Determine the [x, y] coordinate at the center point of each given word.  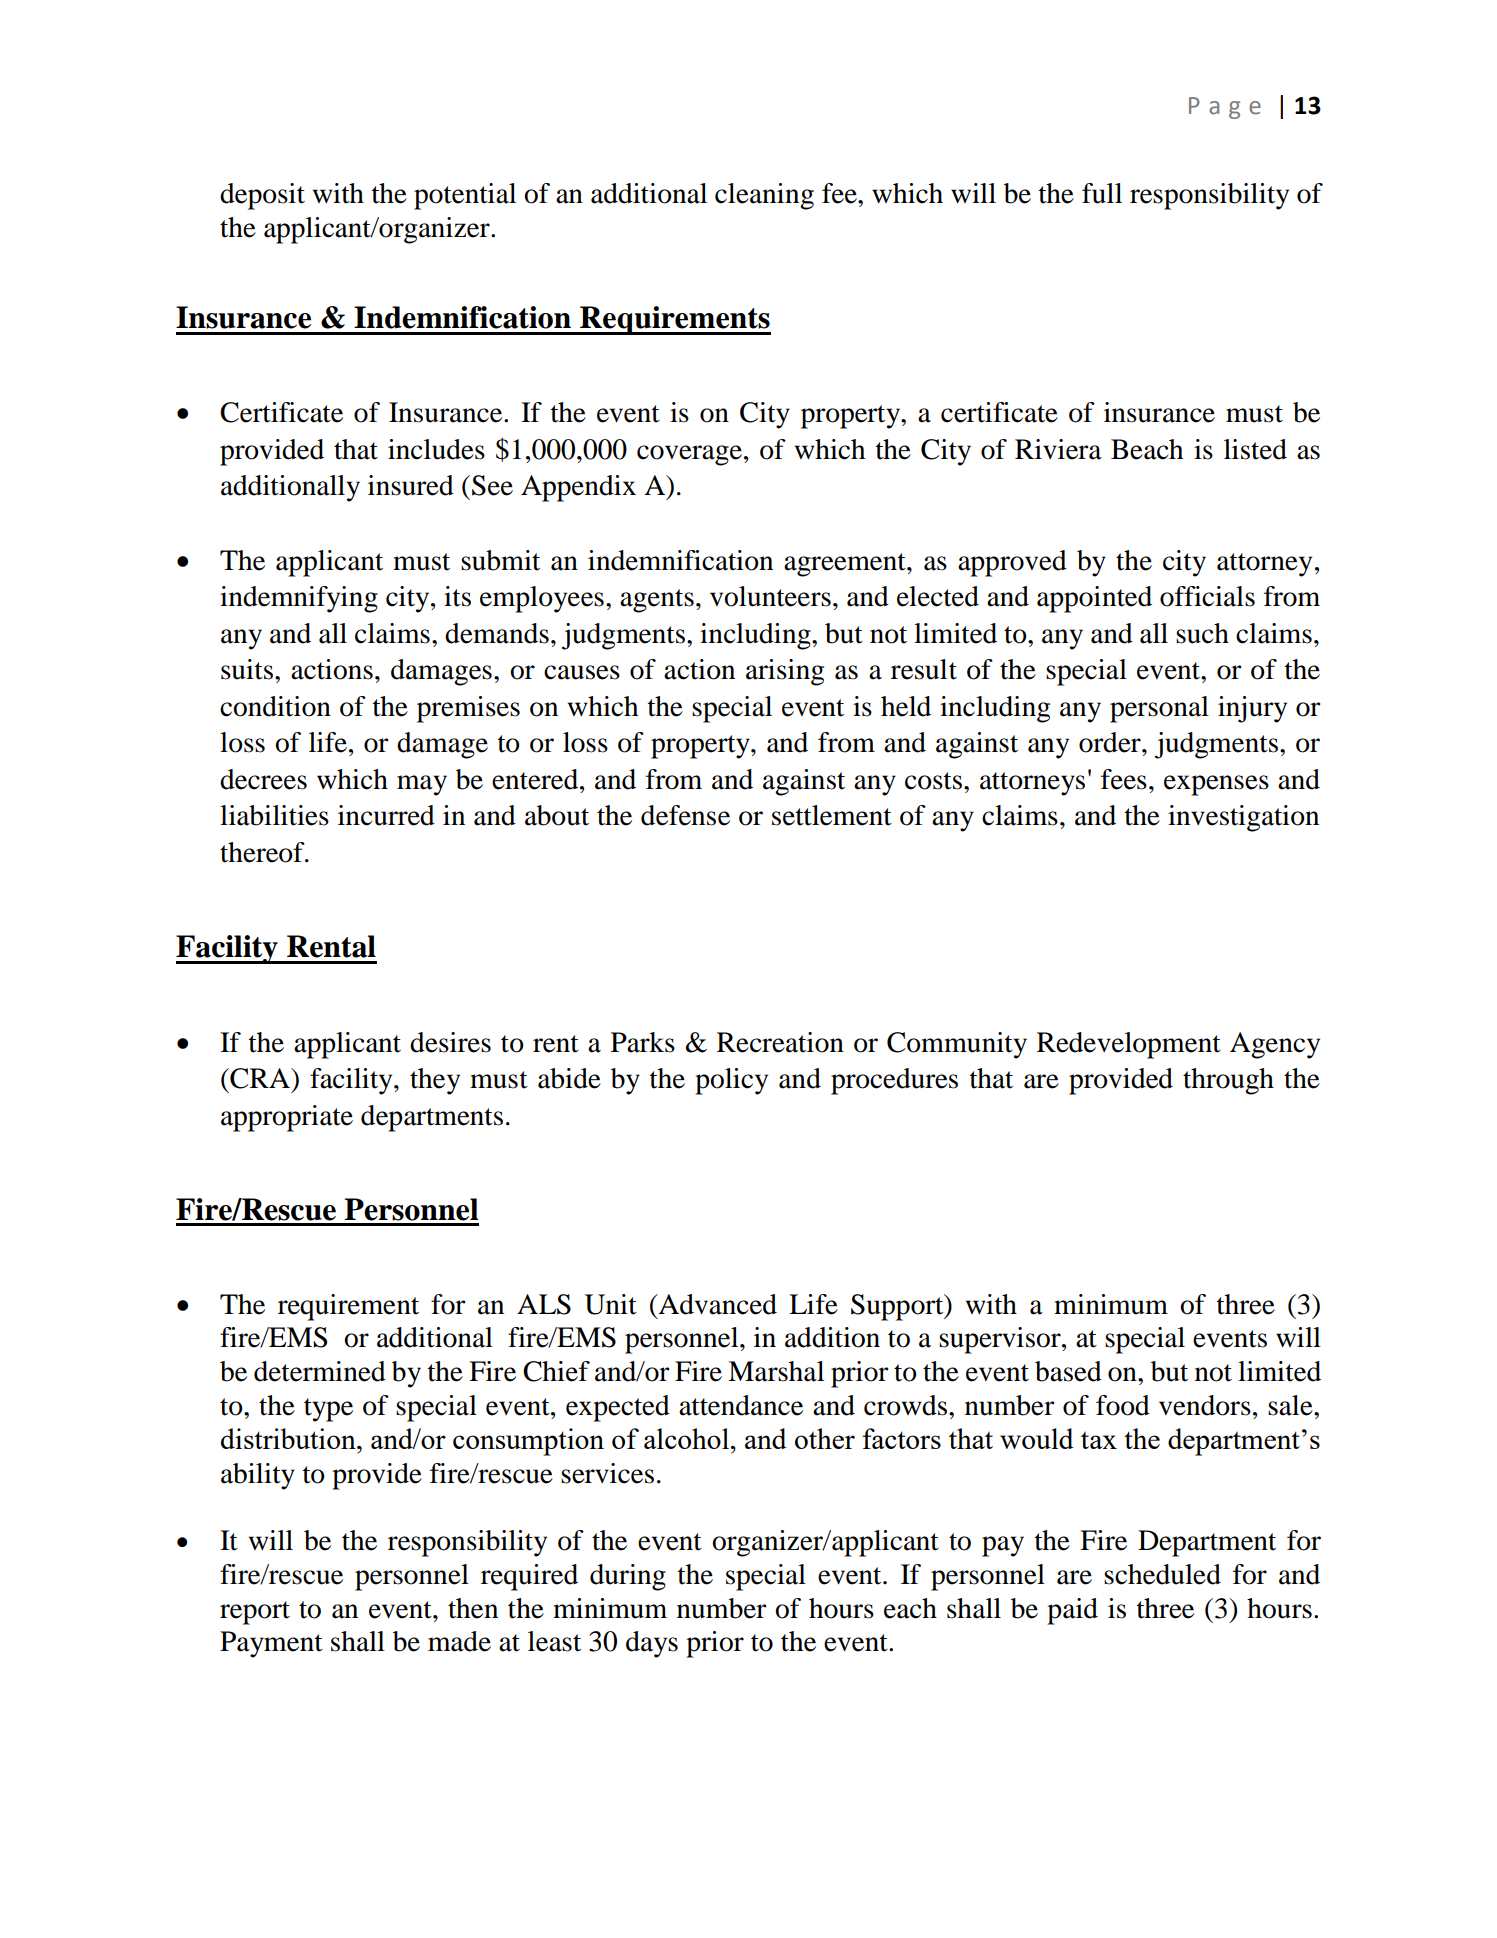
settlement [832, 815]
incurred [386, 815]
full [1102, 193]
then [473, 1608]
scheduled [1162, 1574]
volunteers [770, 596]
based [1068, 1371]
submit [500, 560]
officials [1207, 596]
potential [465, 196]
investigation [1243, 818]
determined [320, 1371]
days [652, 1644]
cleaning [764, 196]
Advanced [716, 1304]
